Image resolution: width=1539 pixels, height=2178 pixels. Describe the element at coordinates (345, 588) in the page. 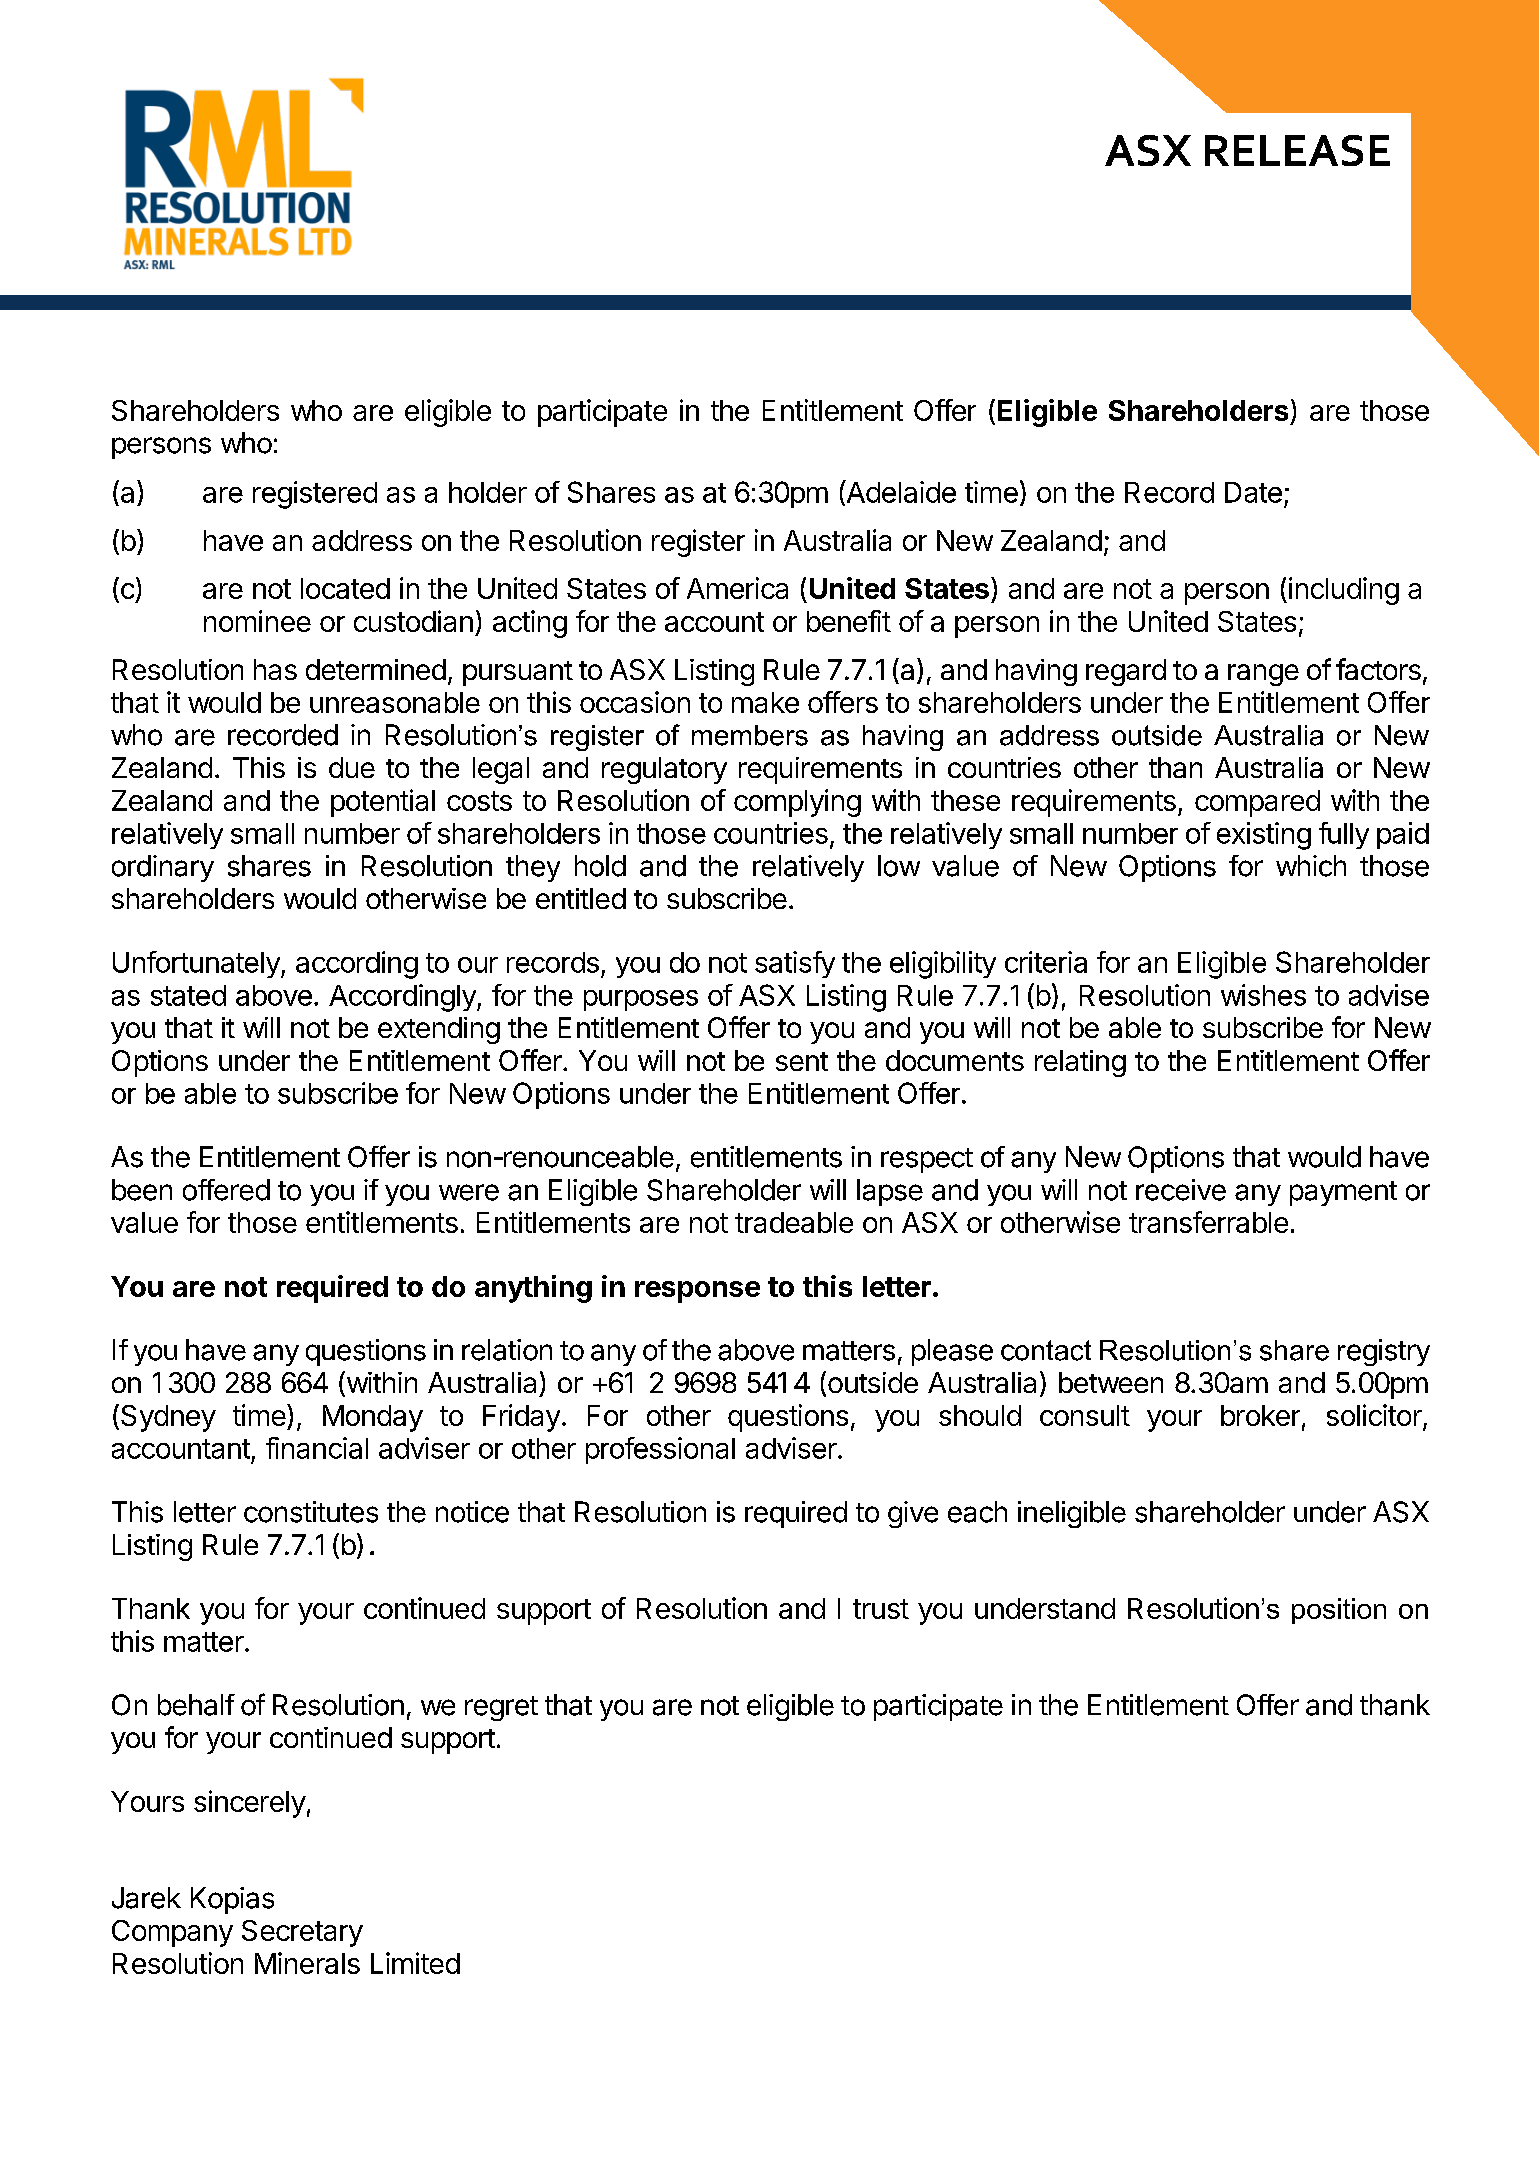

I see `located` at that location.
